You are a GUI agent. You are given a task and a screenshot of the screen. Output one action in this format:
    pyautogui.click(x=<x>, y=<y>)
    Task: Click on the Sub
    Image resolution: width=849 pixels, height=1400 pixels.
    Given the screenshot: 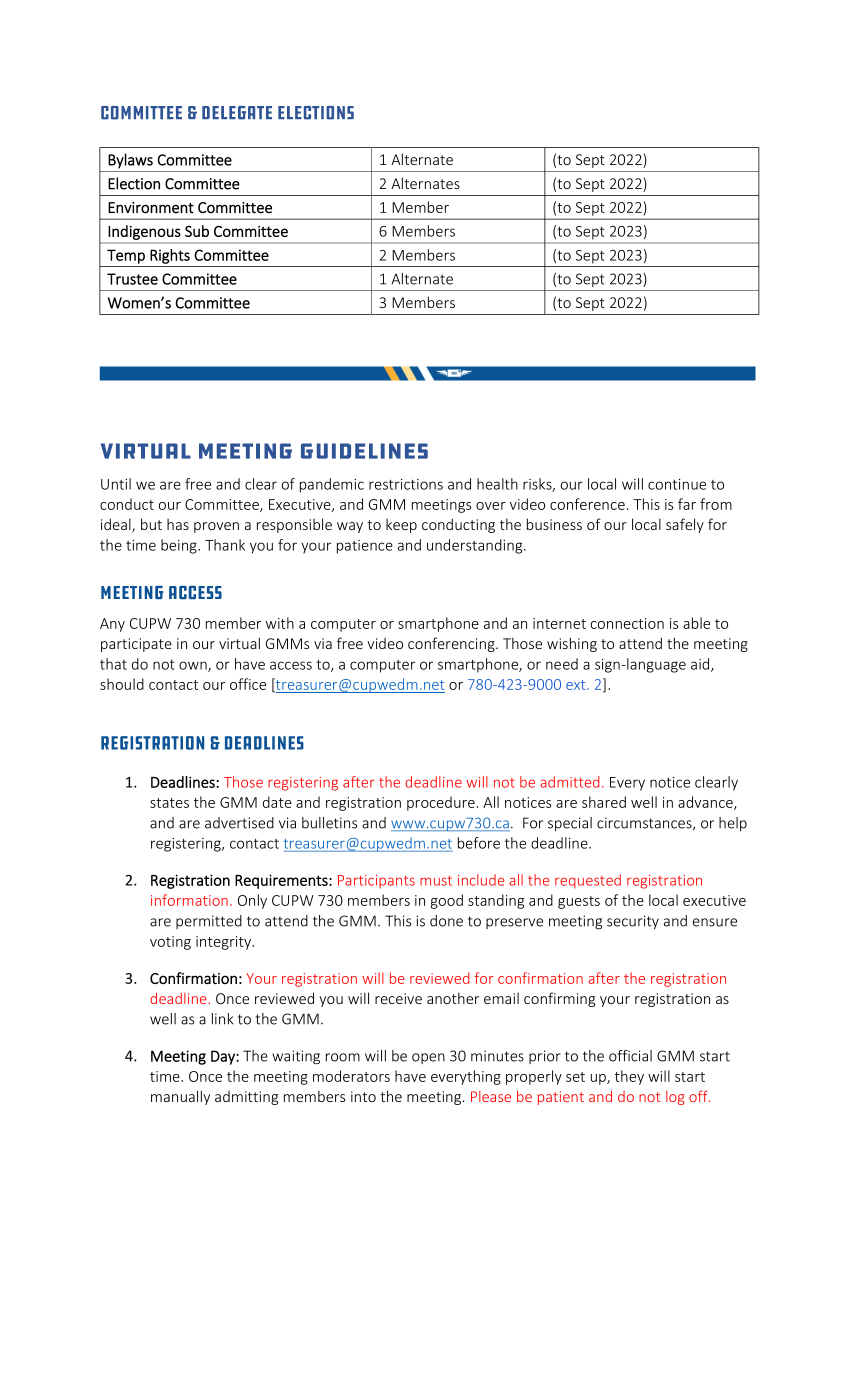 What is the action you would take?
    pyautogui.click(x=197, y=231)
